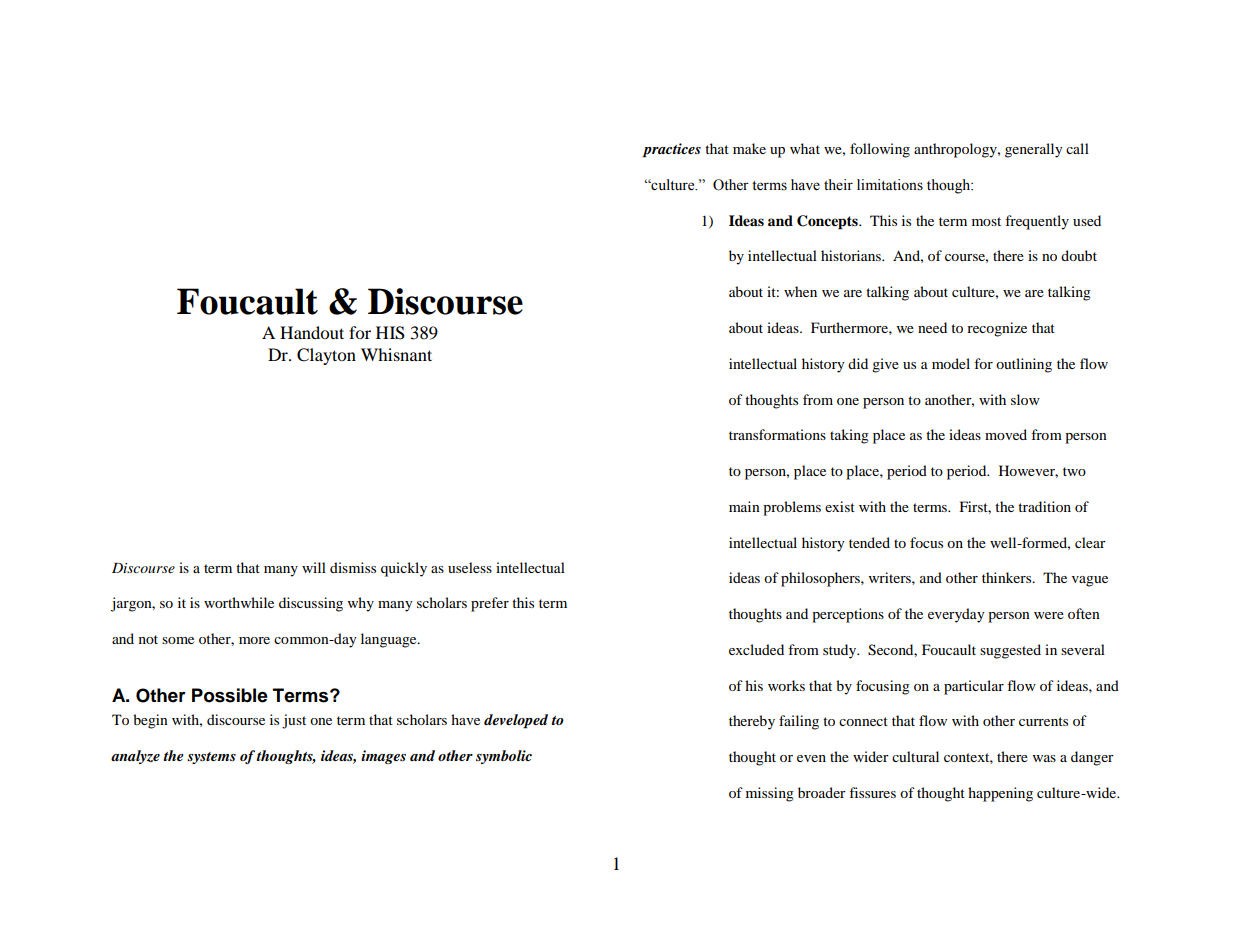  I want to click on systems, so click(211, 758).
